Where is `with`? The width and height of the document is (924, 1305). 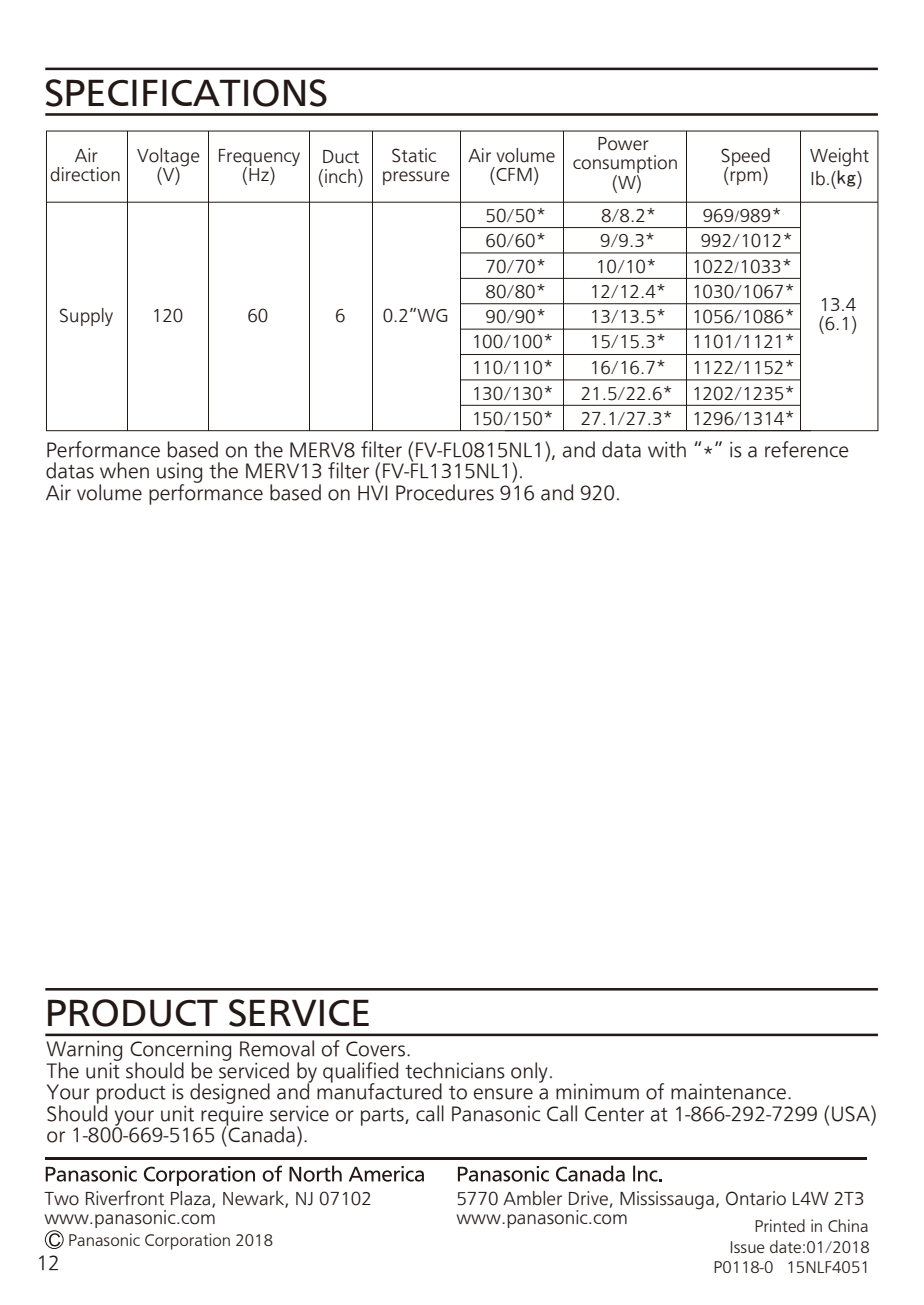 with is located at coordinates (667, 449).
